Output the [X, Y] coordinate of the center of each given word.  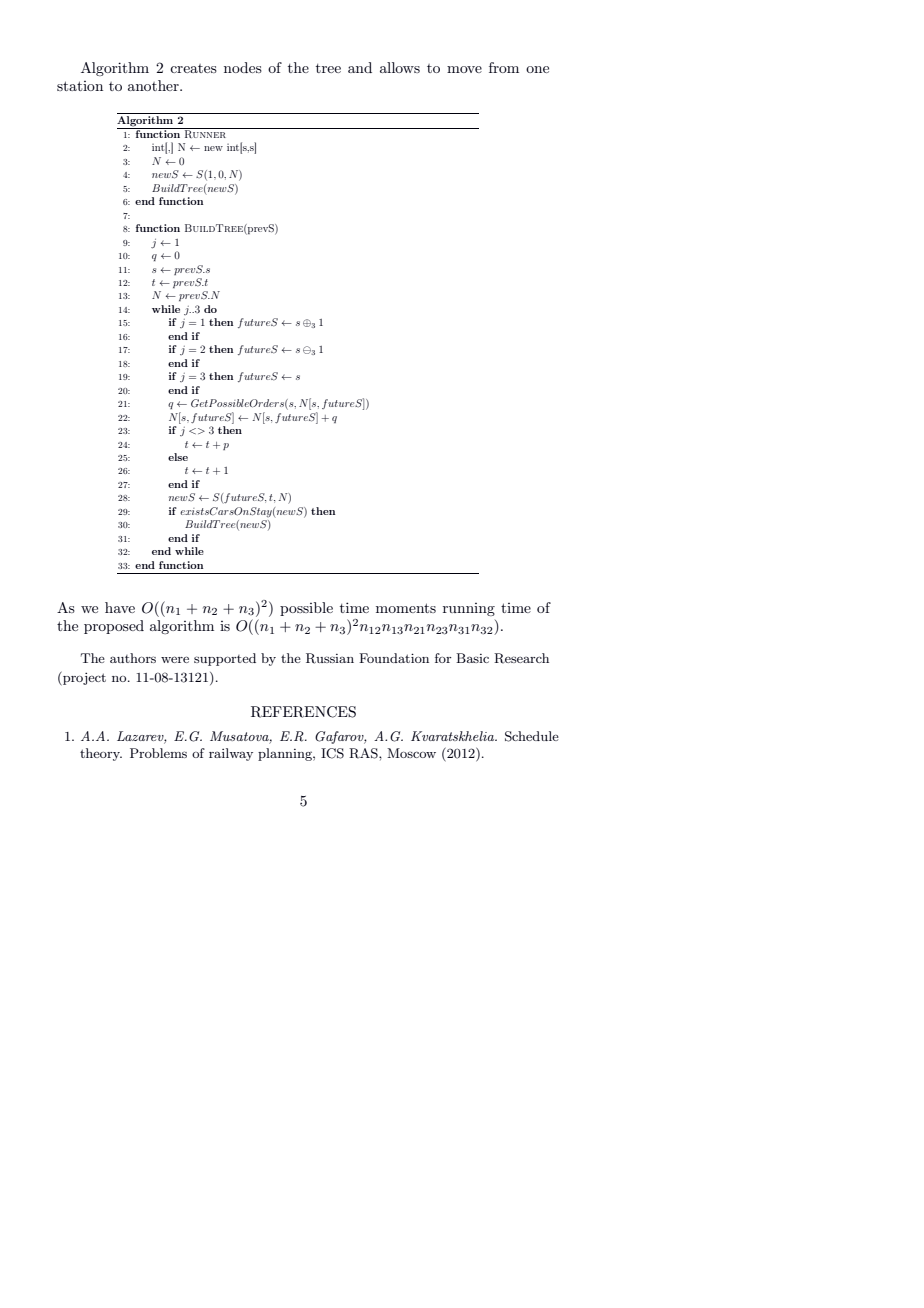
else [178, 457]
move [464, 69]
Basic [472, 658]
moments [406, 608]
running [469, 609]
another [154, 85]
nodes [243, 67]
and [360, 67]
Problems [158, 753]
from [504, 67]
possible [306, 609]
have [120, 607]
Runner [205, 133]
